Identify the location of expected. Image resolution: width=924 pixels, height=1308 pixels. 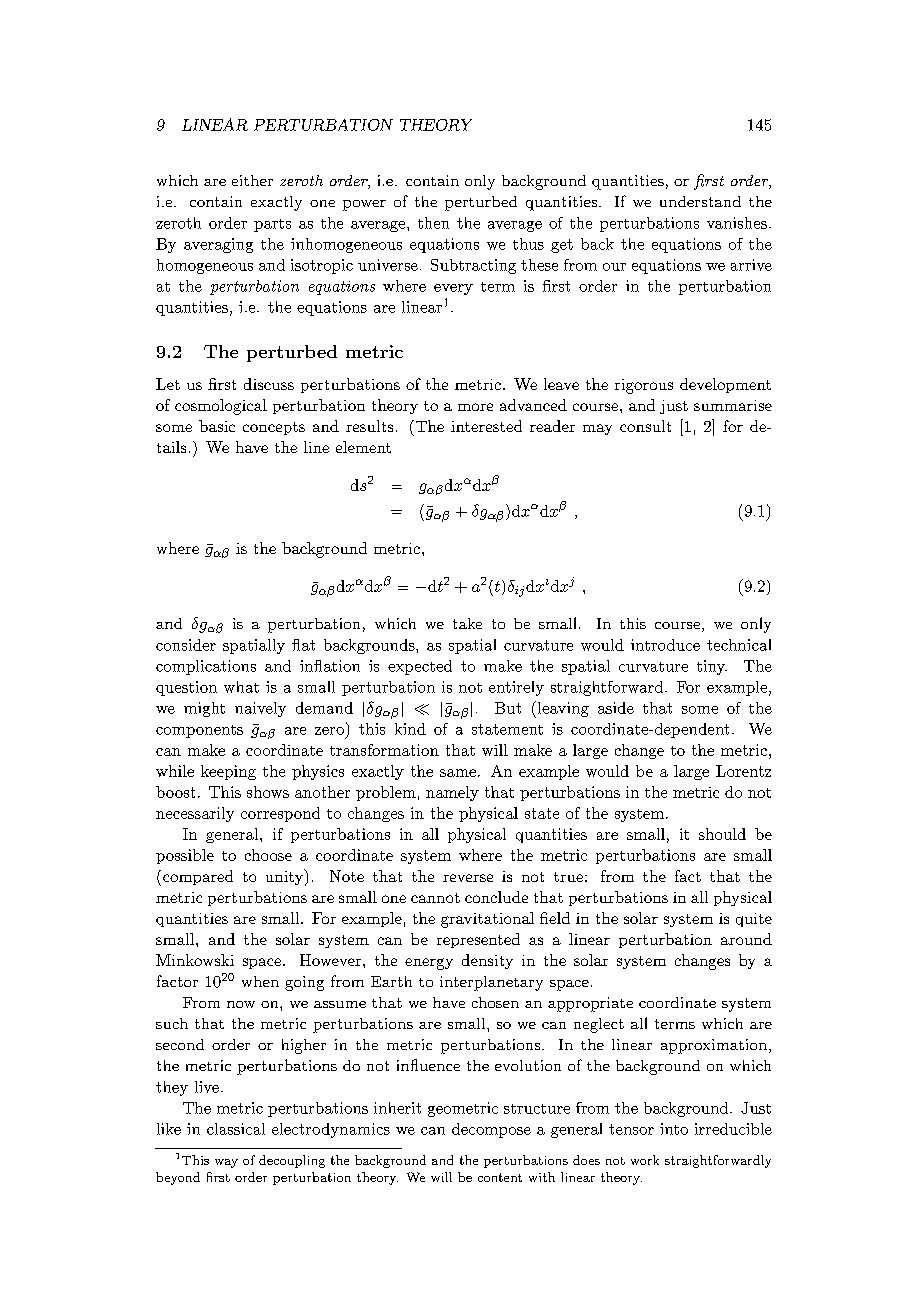
(420, 667).
